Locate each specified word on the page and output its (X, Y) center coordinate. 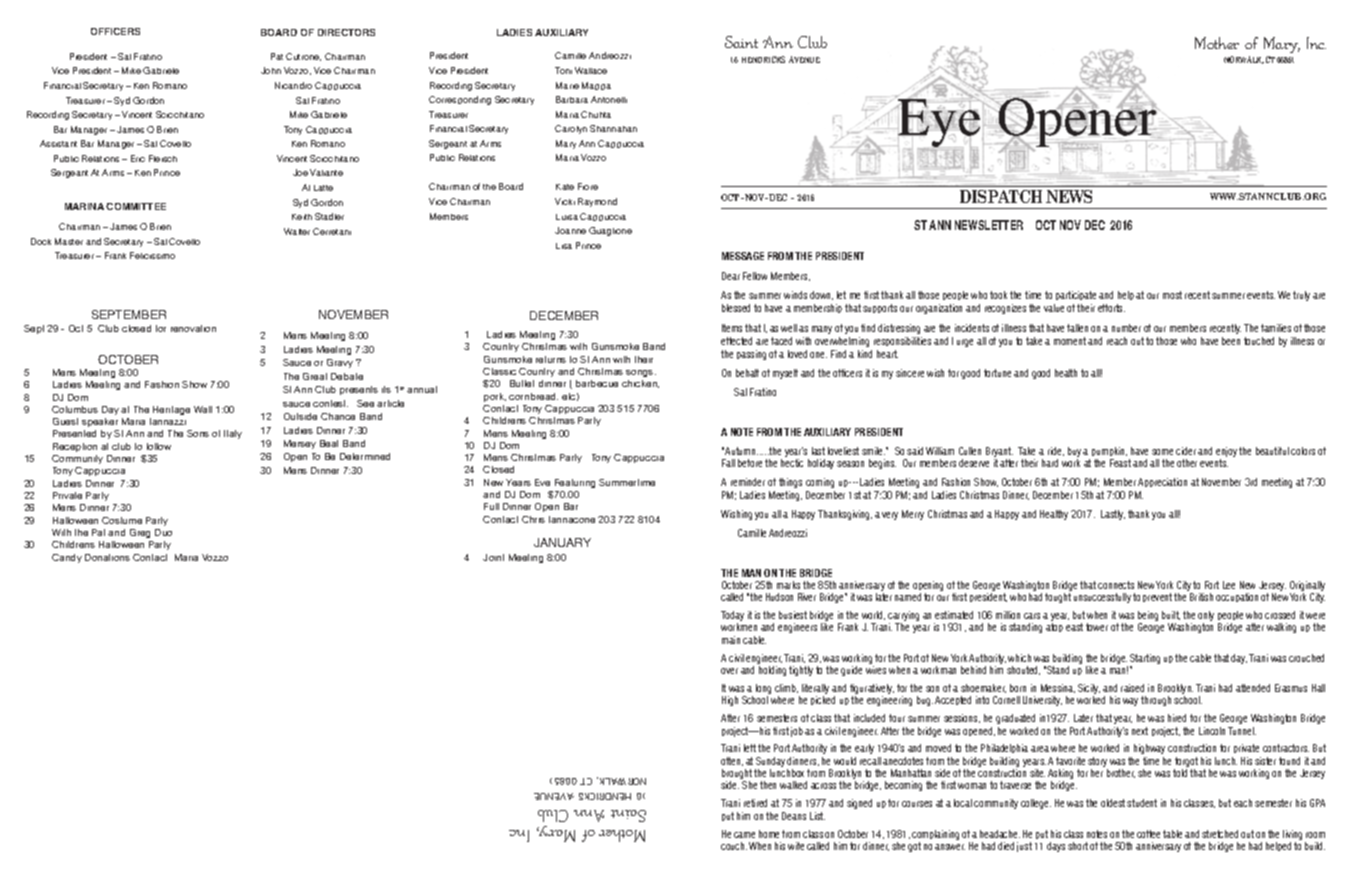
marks (788, 585)
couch (734, 846)
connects (1116, 585)
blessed (736, 308)
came (744, 835)
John (271, 70)
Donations (107, 557)
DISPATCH (1001, 196)
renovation (193, 328)
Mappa (596, 86)
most (1172, 295)
